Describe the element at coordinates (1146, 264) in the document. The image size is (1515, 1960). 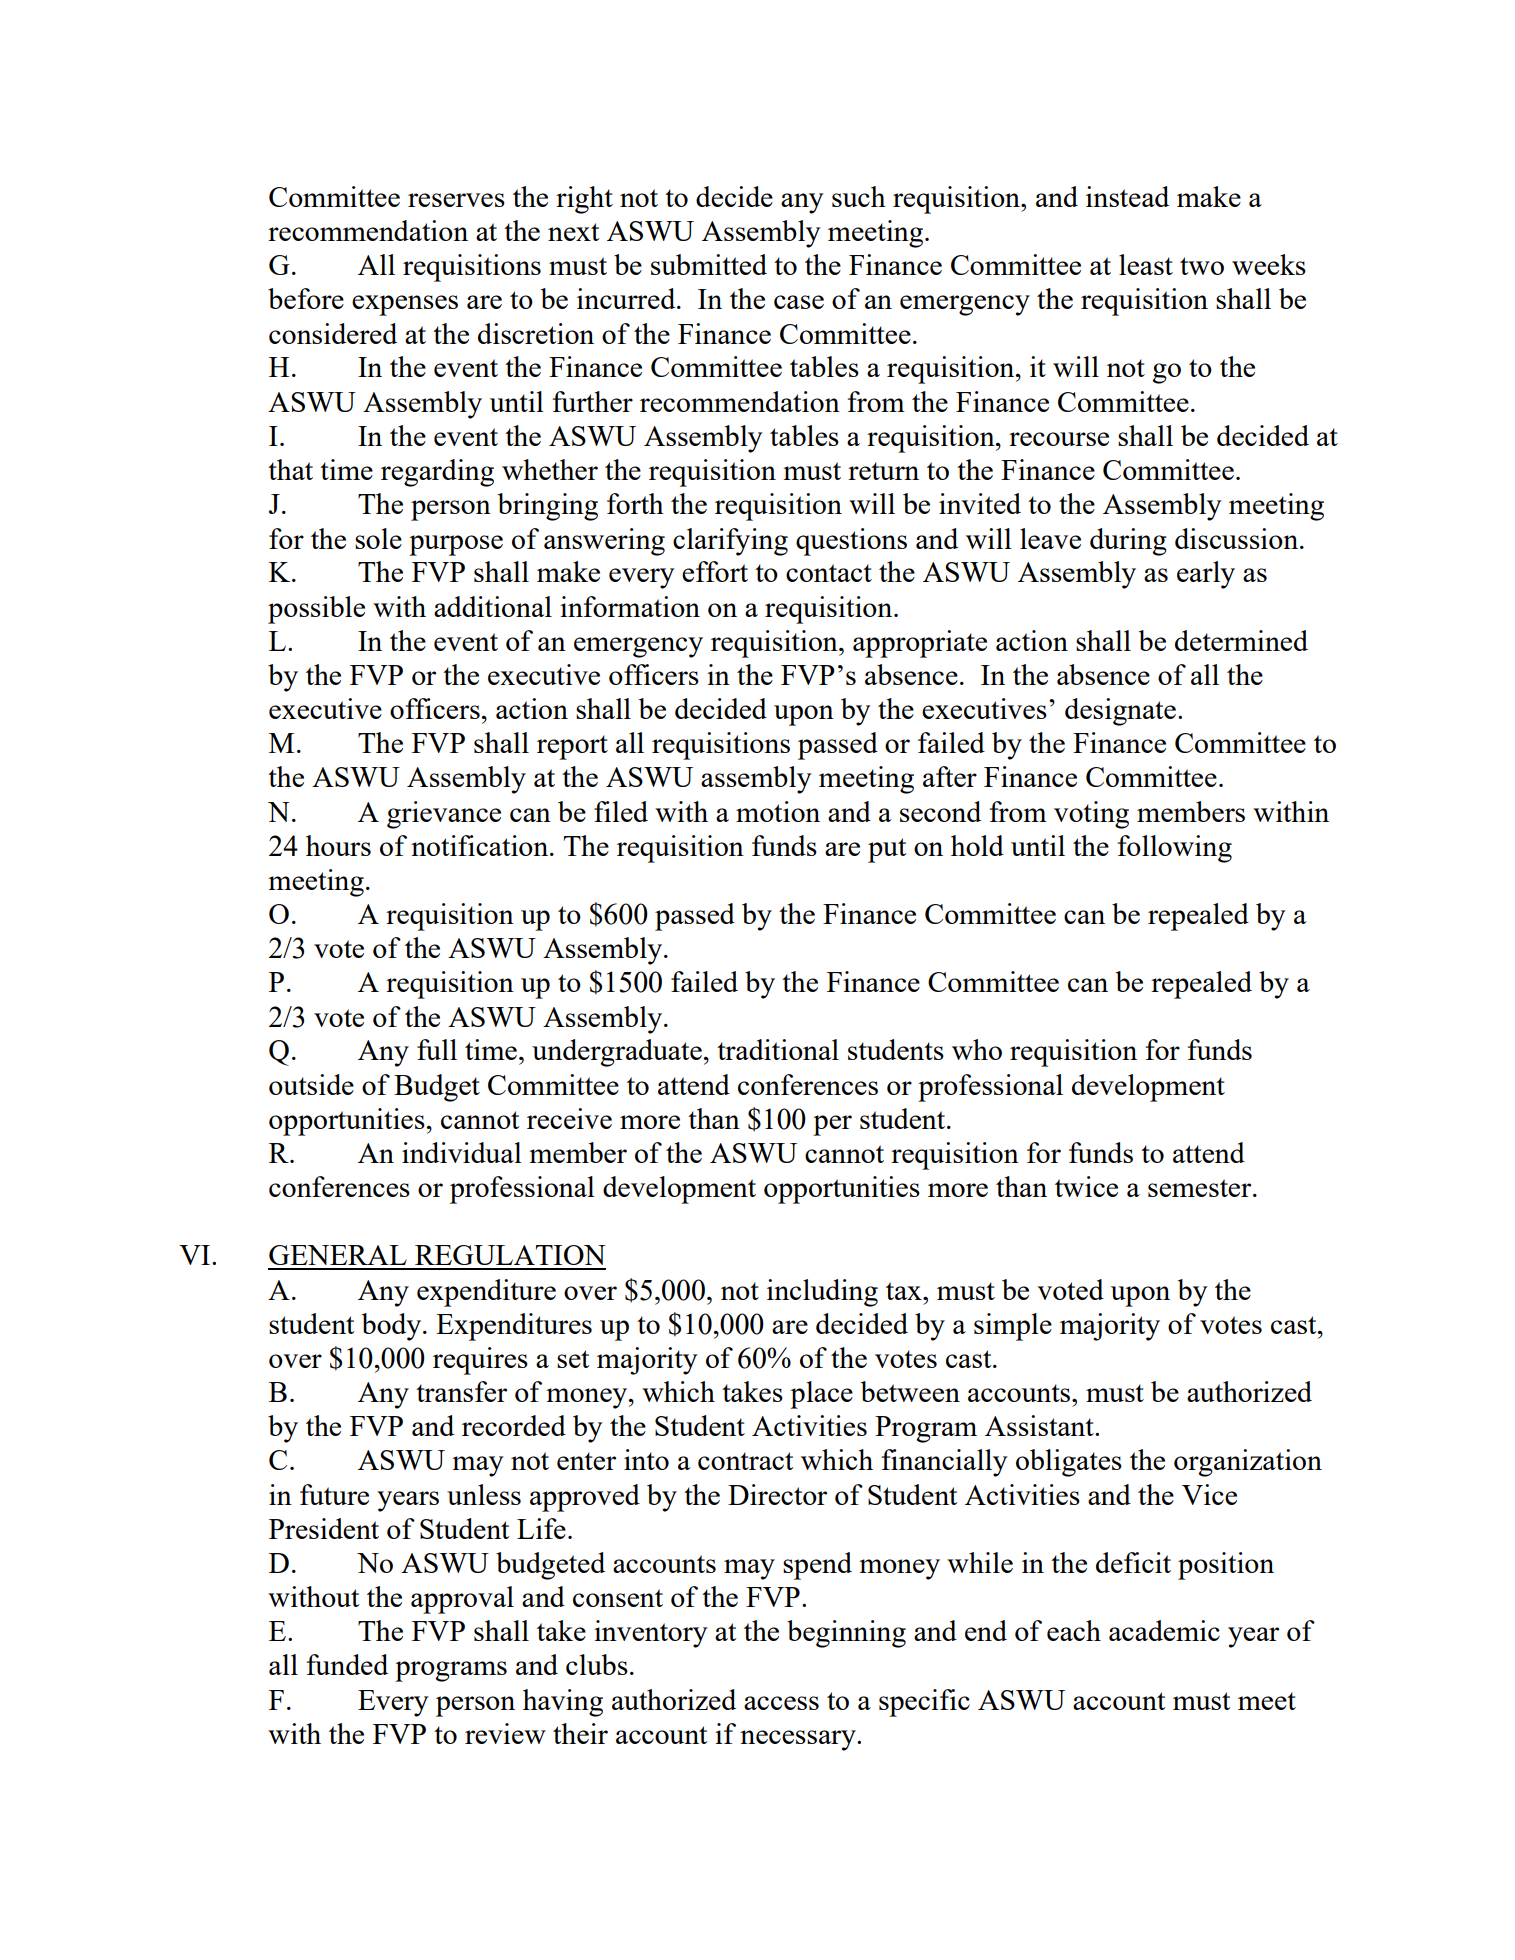
I see `least` at that location.
